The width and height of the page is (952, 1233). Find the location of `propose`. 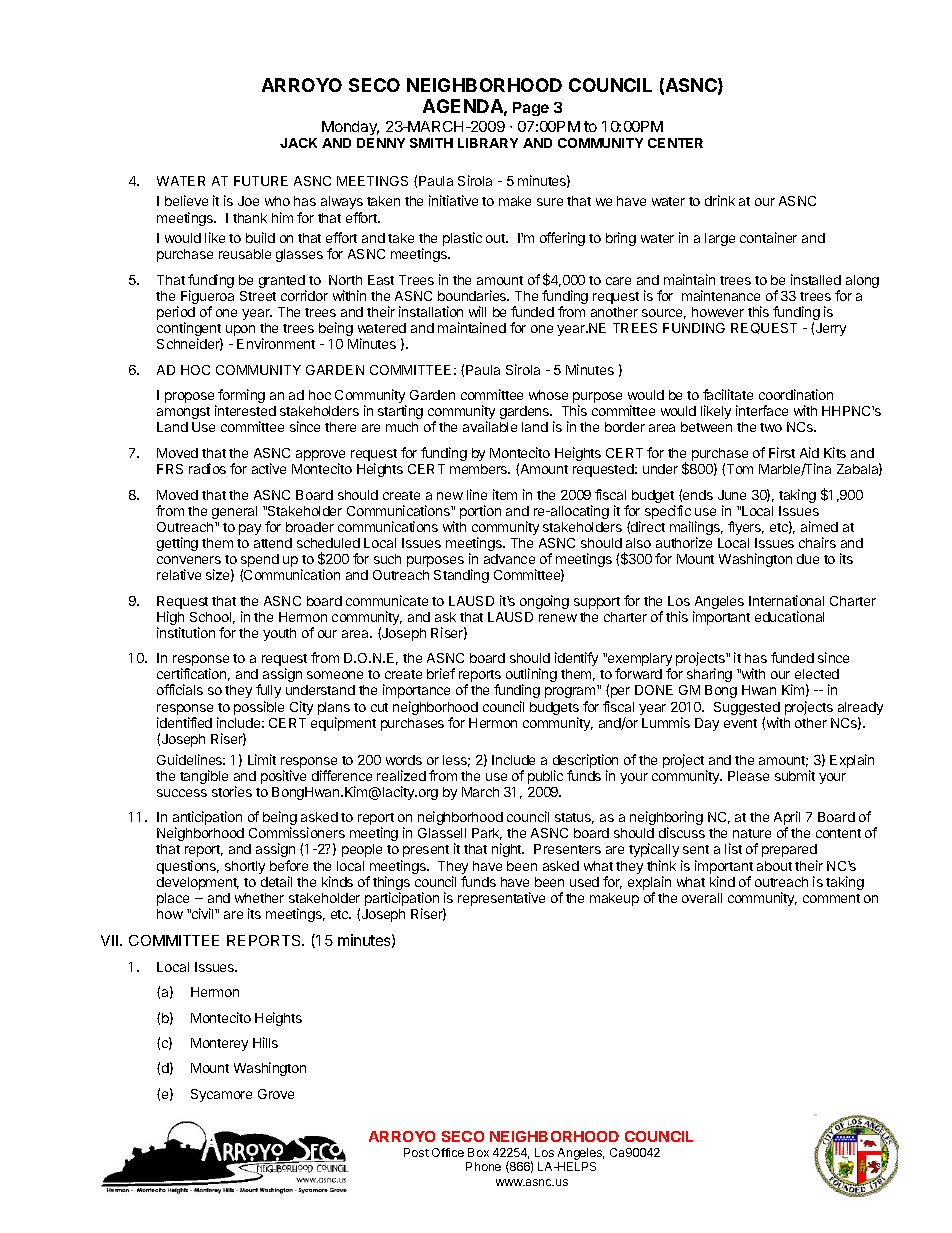

propose is located at coordinates (190, 399).
